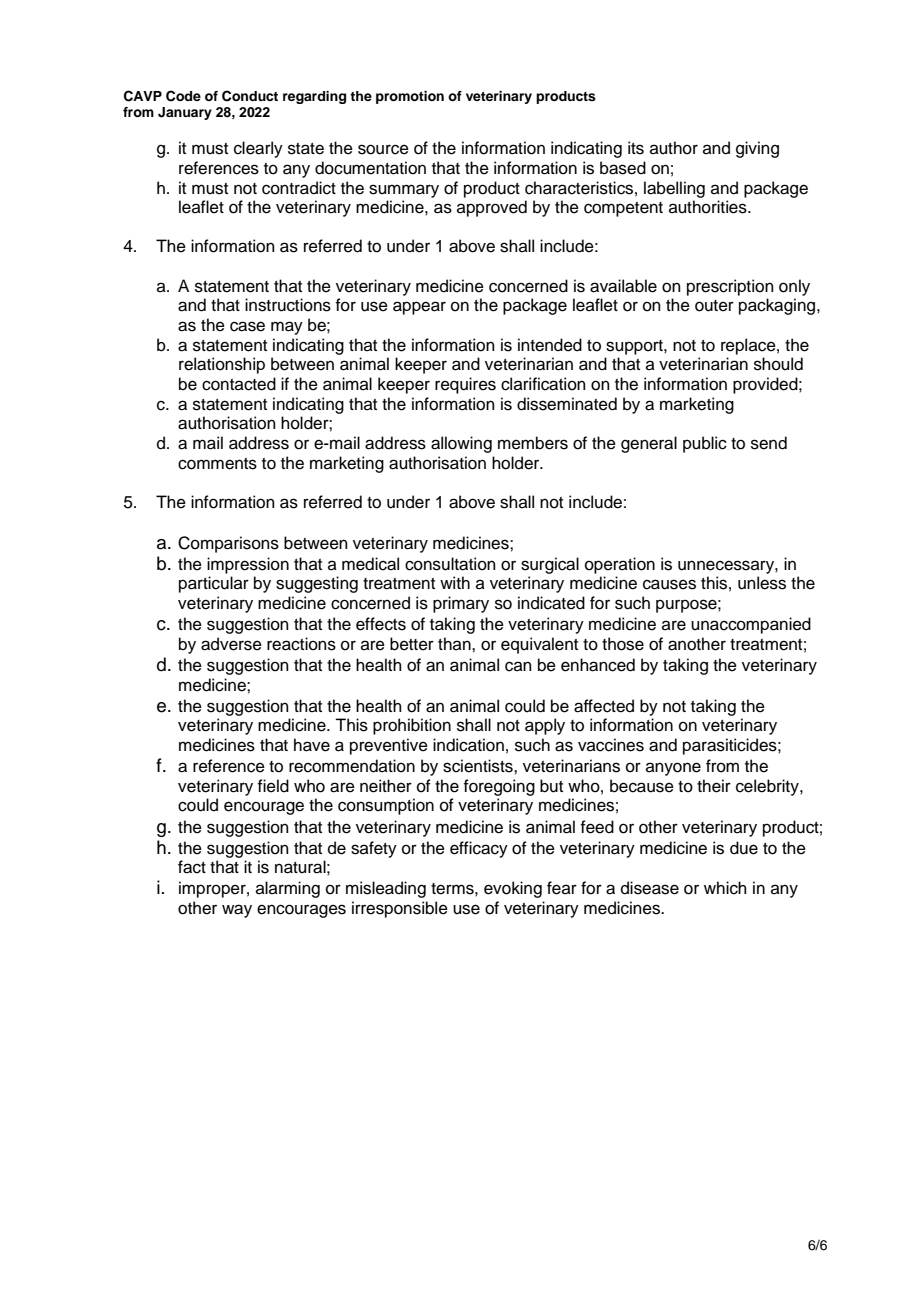 This document has width=924, height=1308. What do you see at coordinates (461, 444) in the document?
I see `allowing` at bounding box center [461, 444].
